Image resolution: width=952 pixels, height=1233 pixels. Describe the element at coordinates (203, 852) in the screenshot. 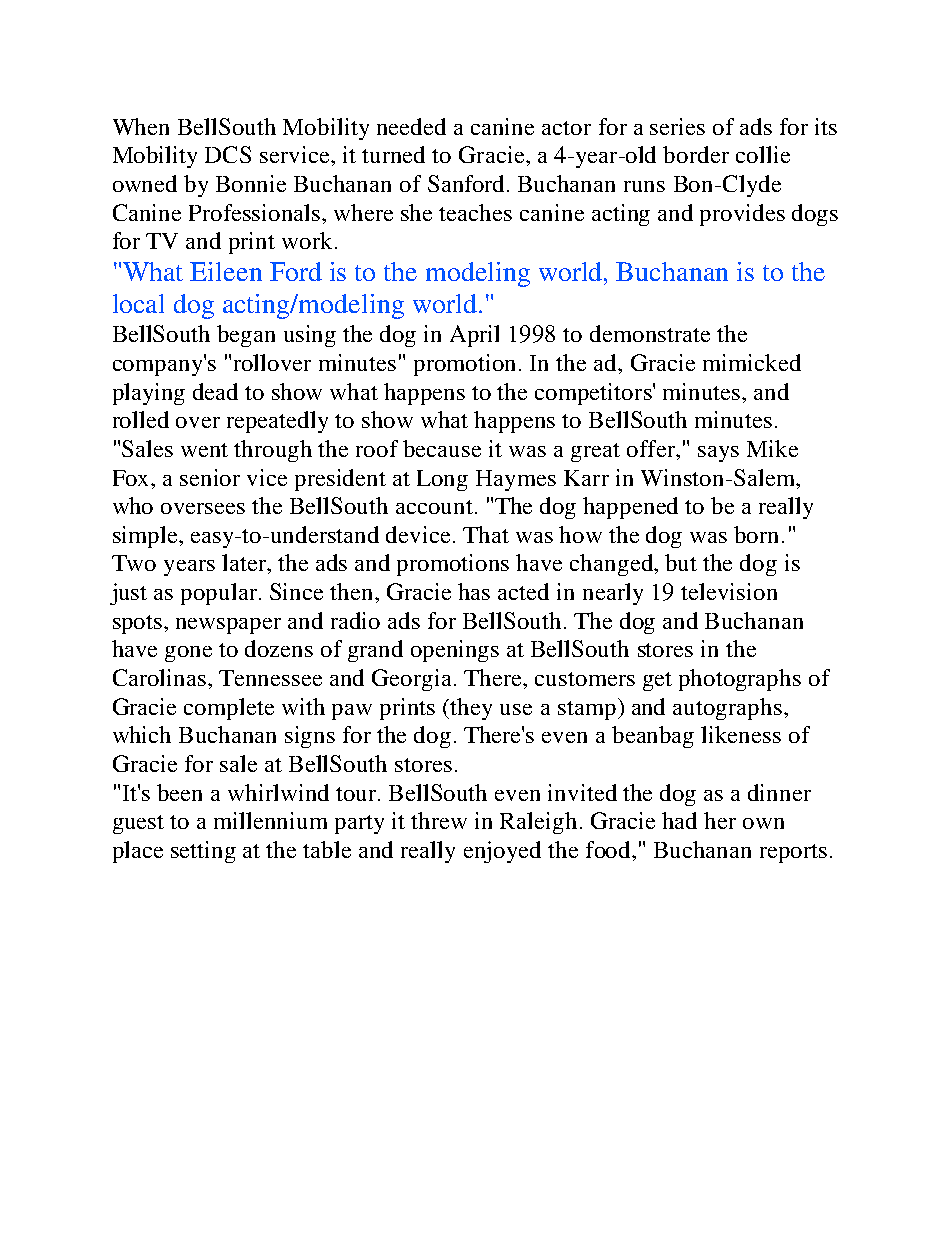

I see `setting` at that location.
